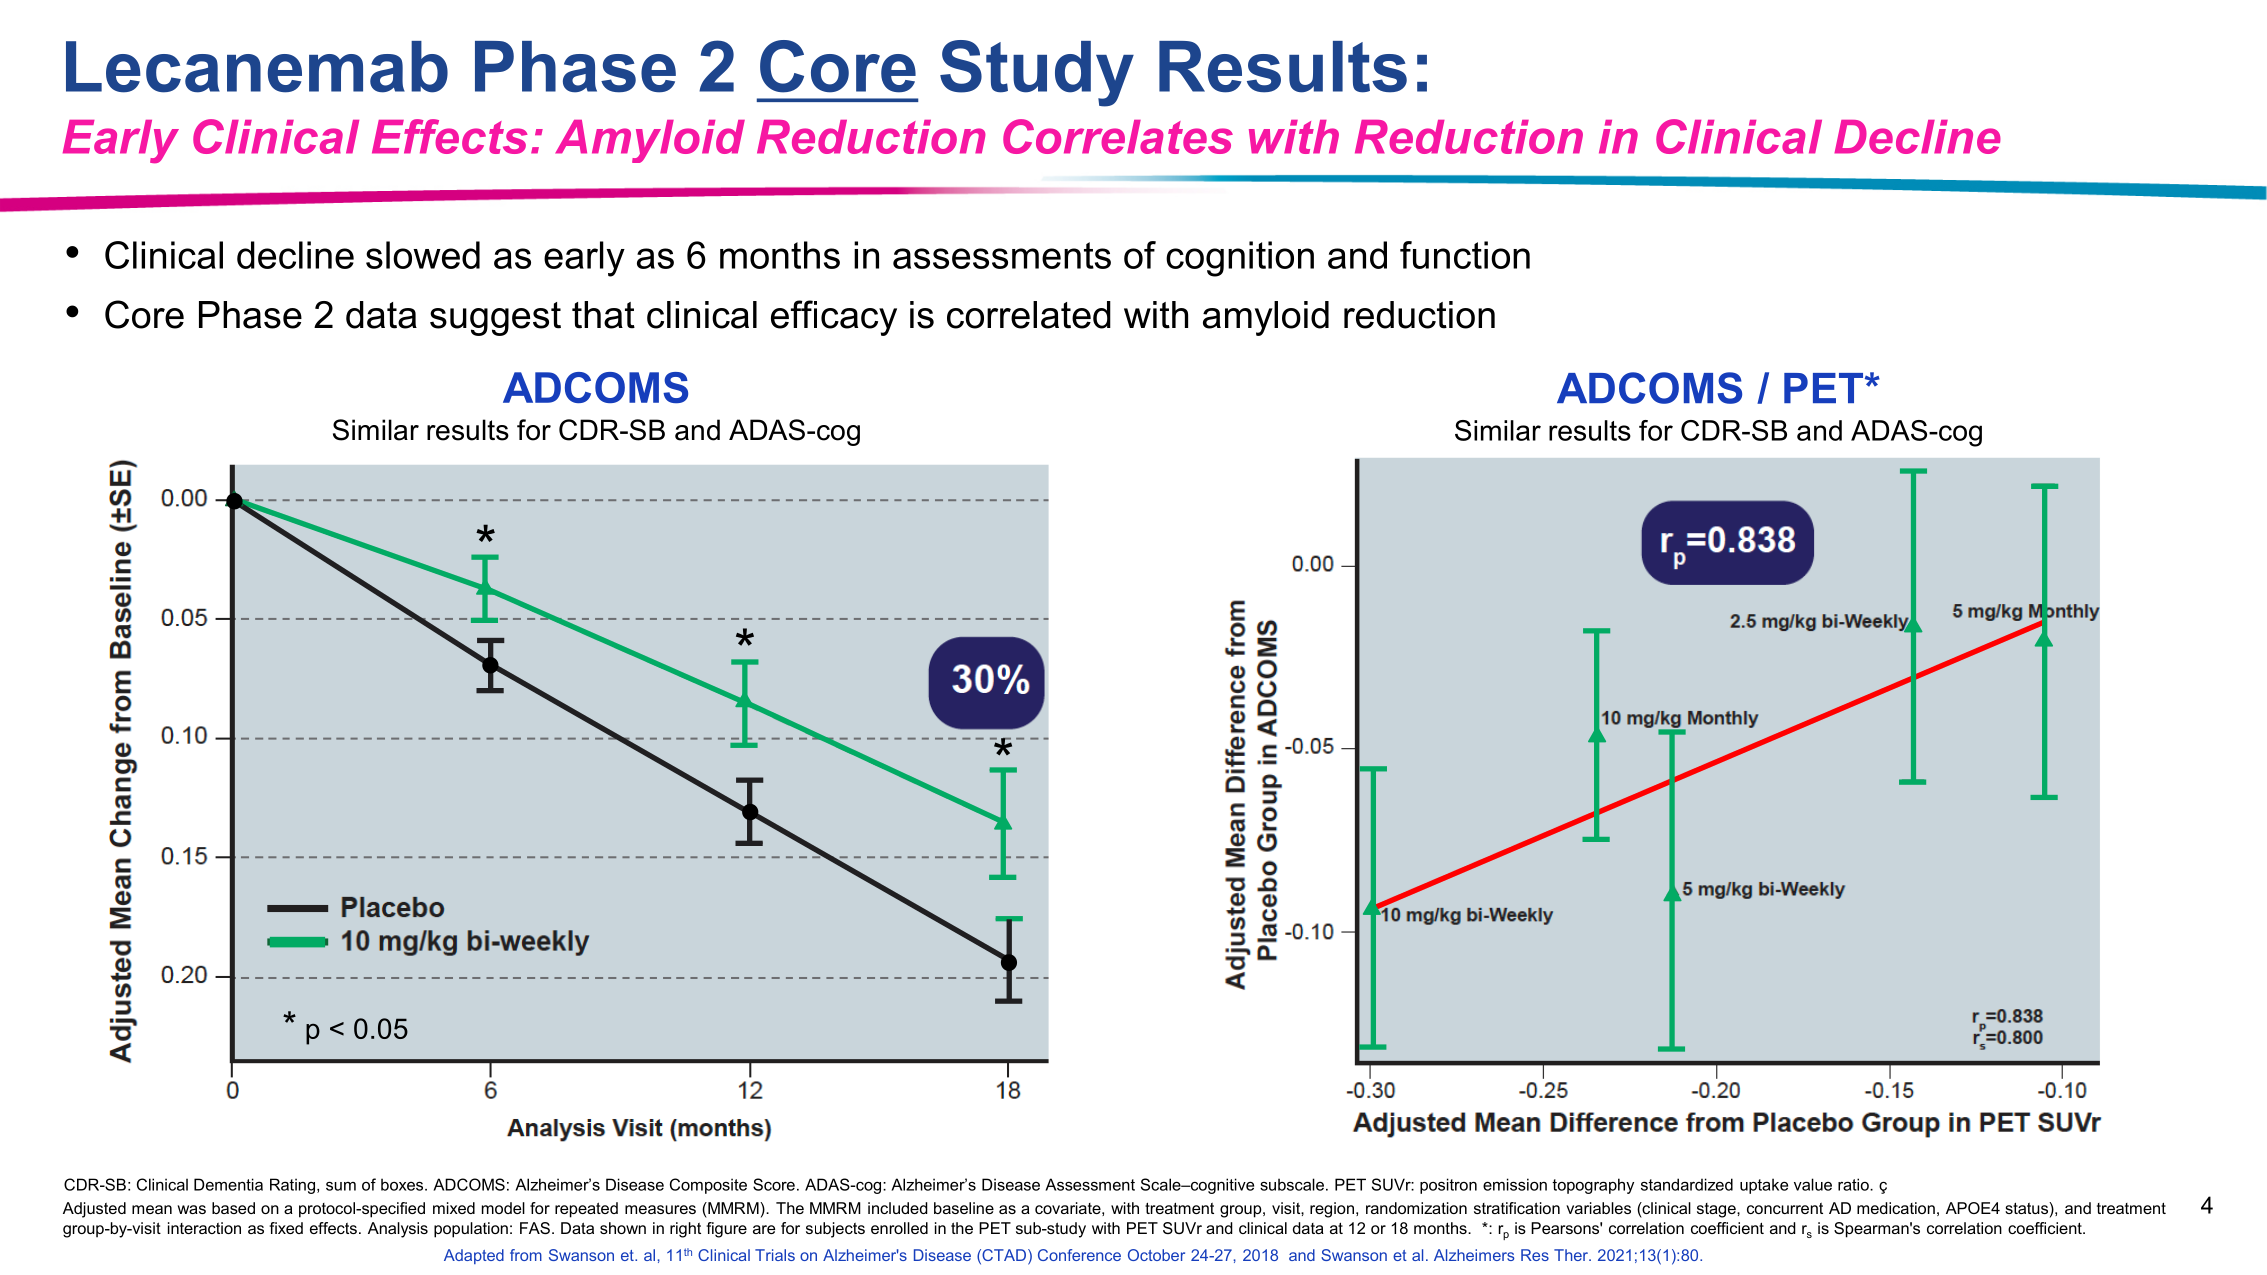 This screenshot has width=2267, height=1275. What do you see at coordinates (423, 255) in the screenshot?
I see `slowed` at bounding box center [423, 255].
